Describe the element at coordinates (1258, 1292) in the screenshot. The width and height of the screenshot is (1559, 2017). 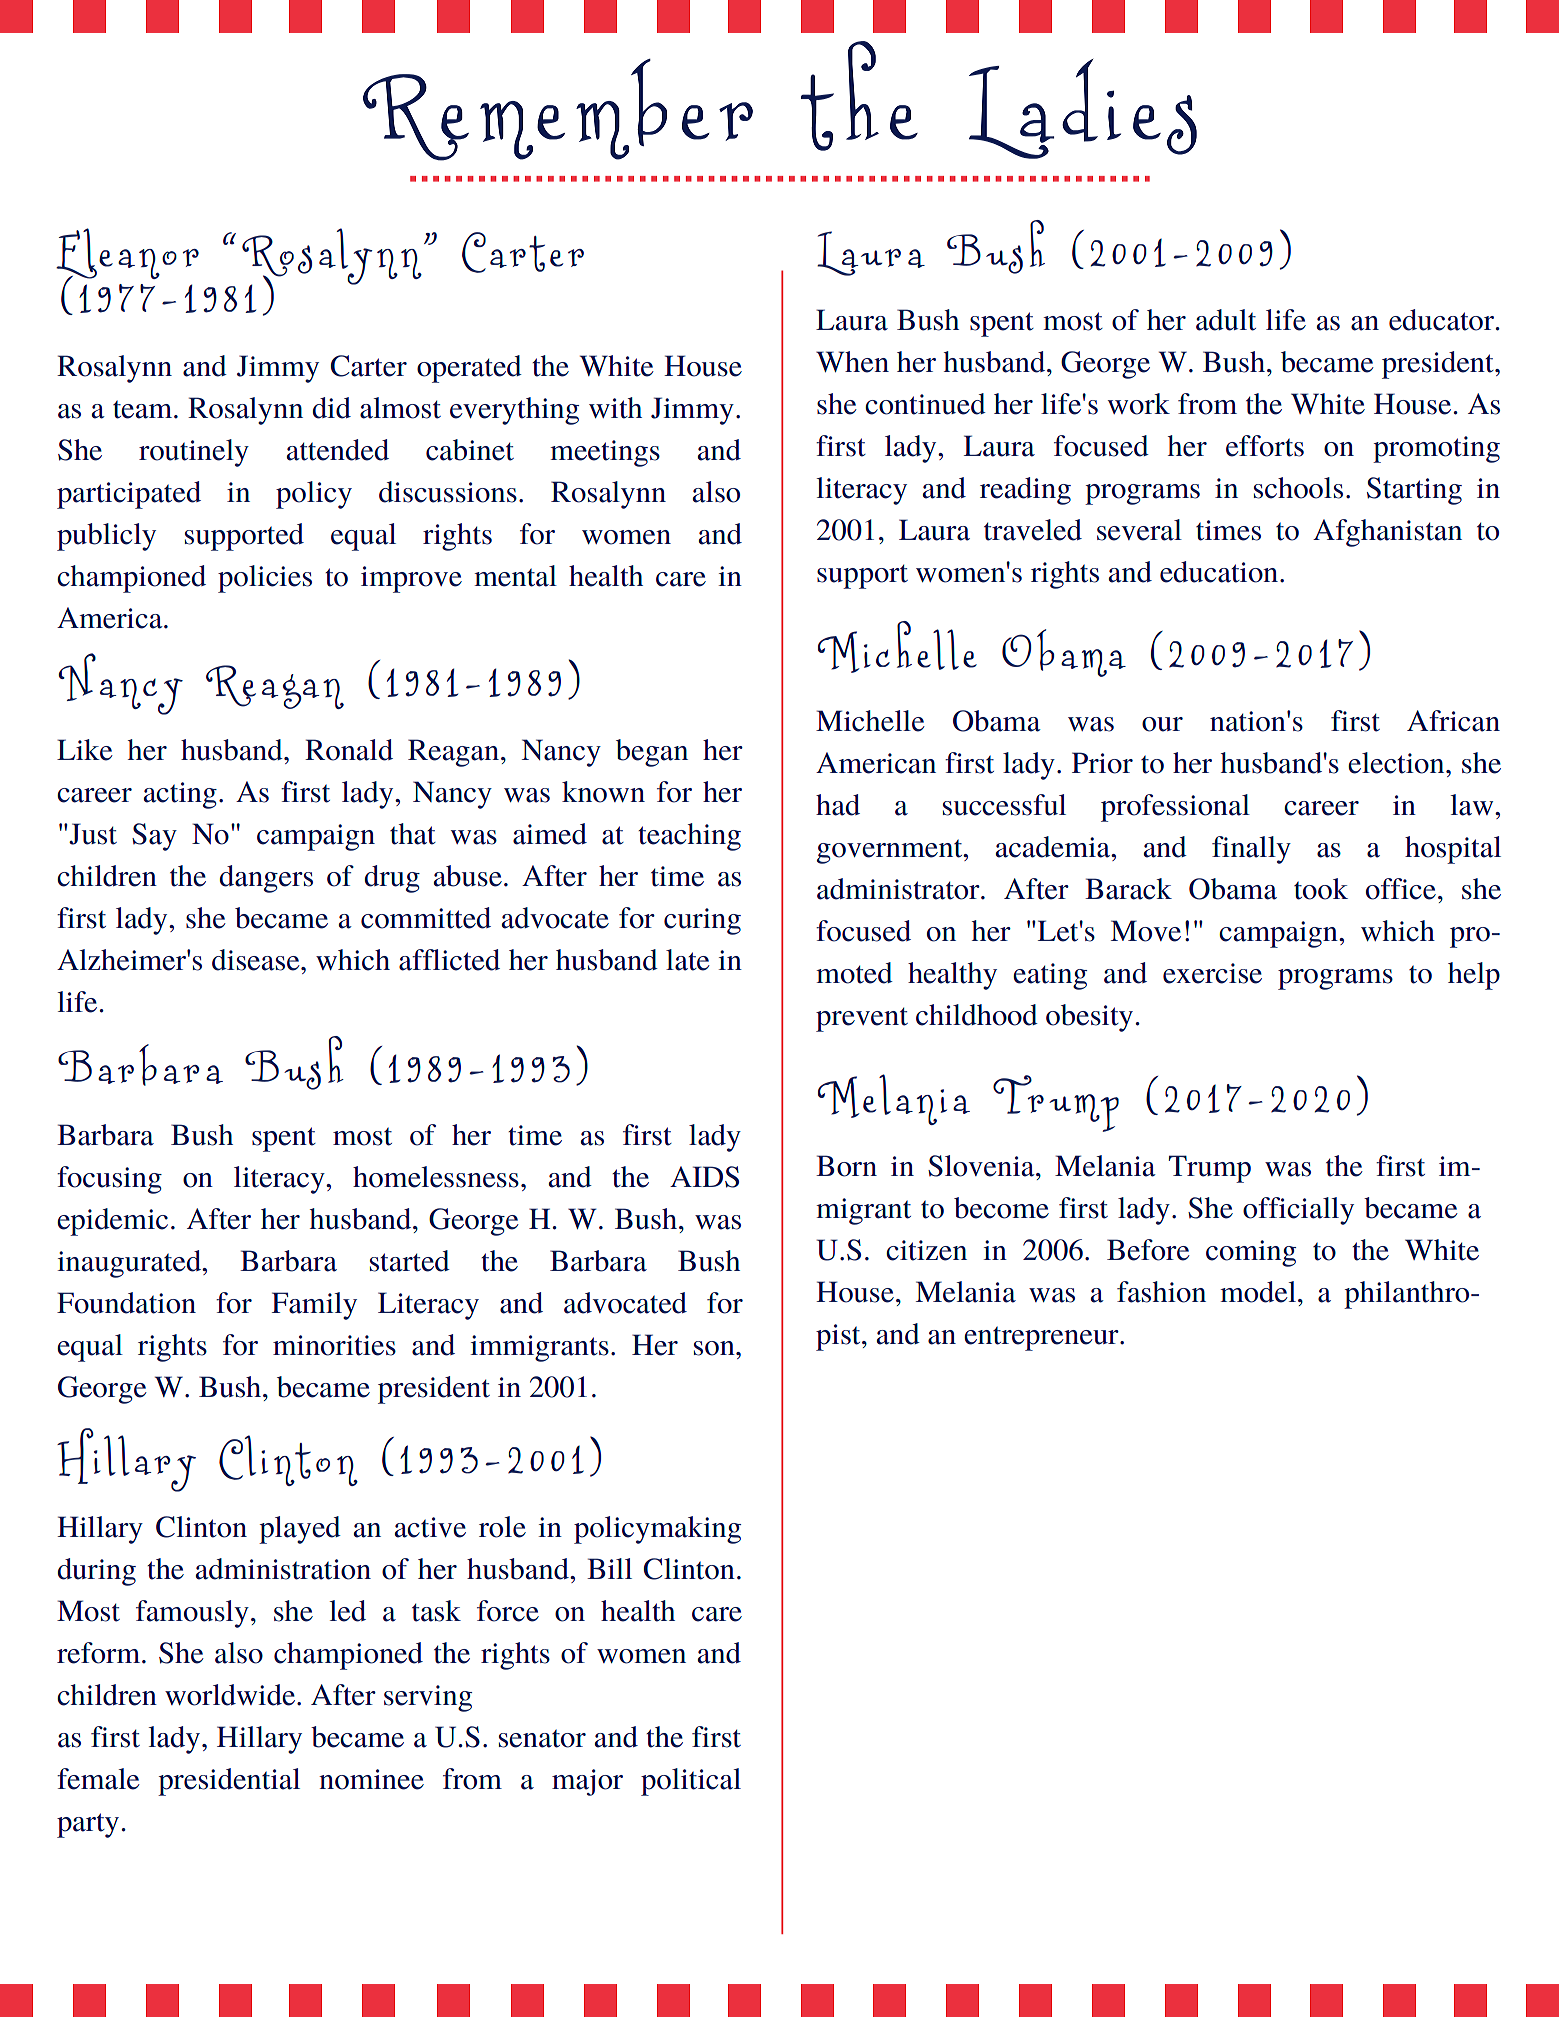
I see `model` at that location.
